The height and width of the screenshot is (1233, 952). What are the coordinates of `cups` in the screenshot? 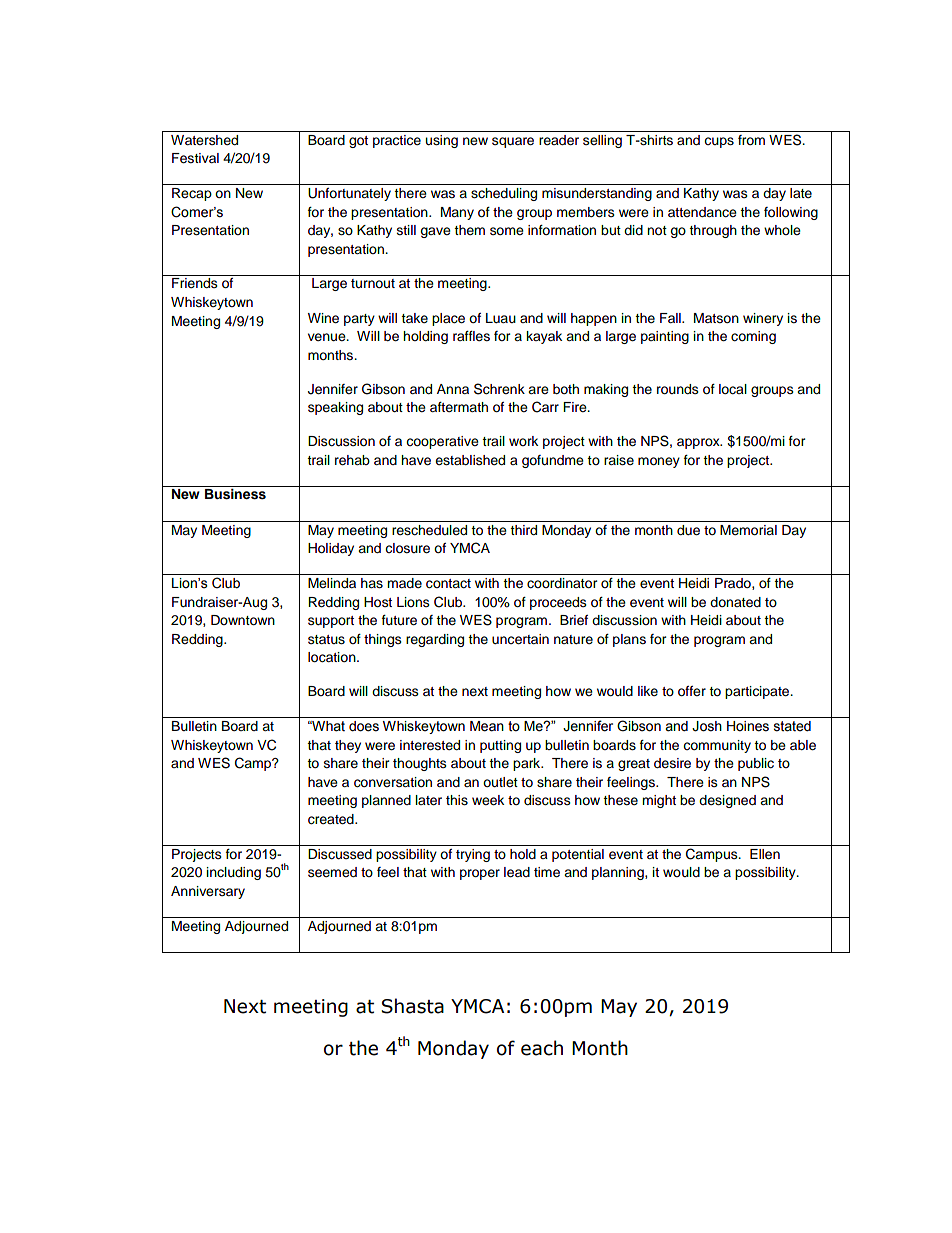 It's located at (719, 142).
